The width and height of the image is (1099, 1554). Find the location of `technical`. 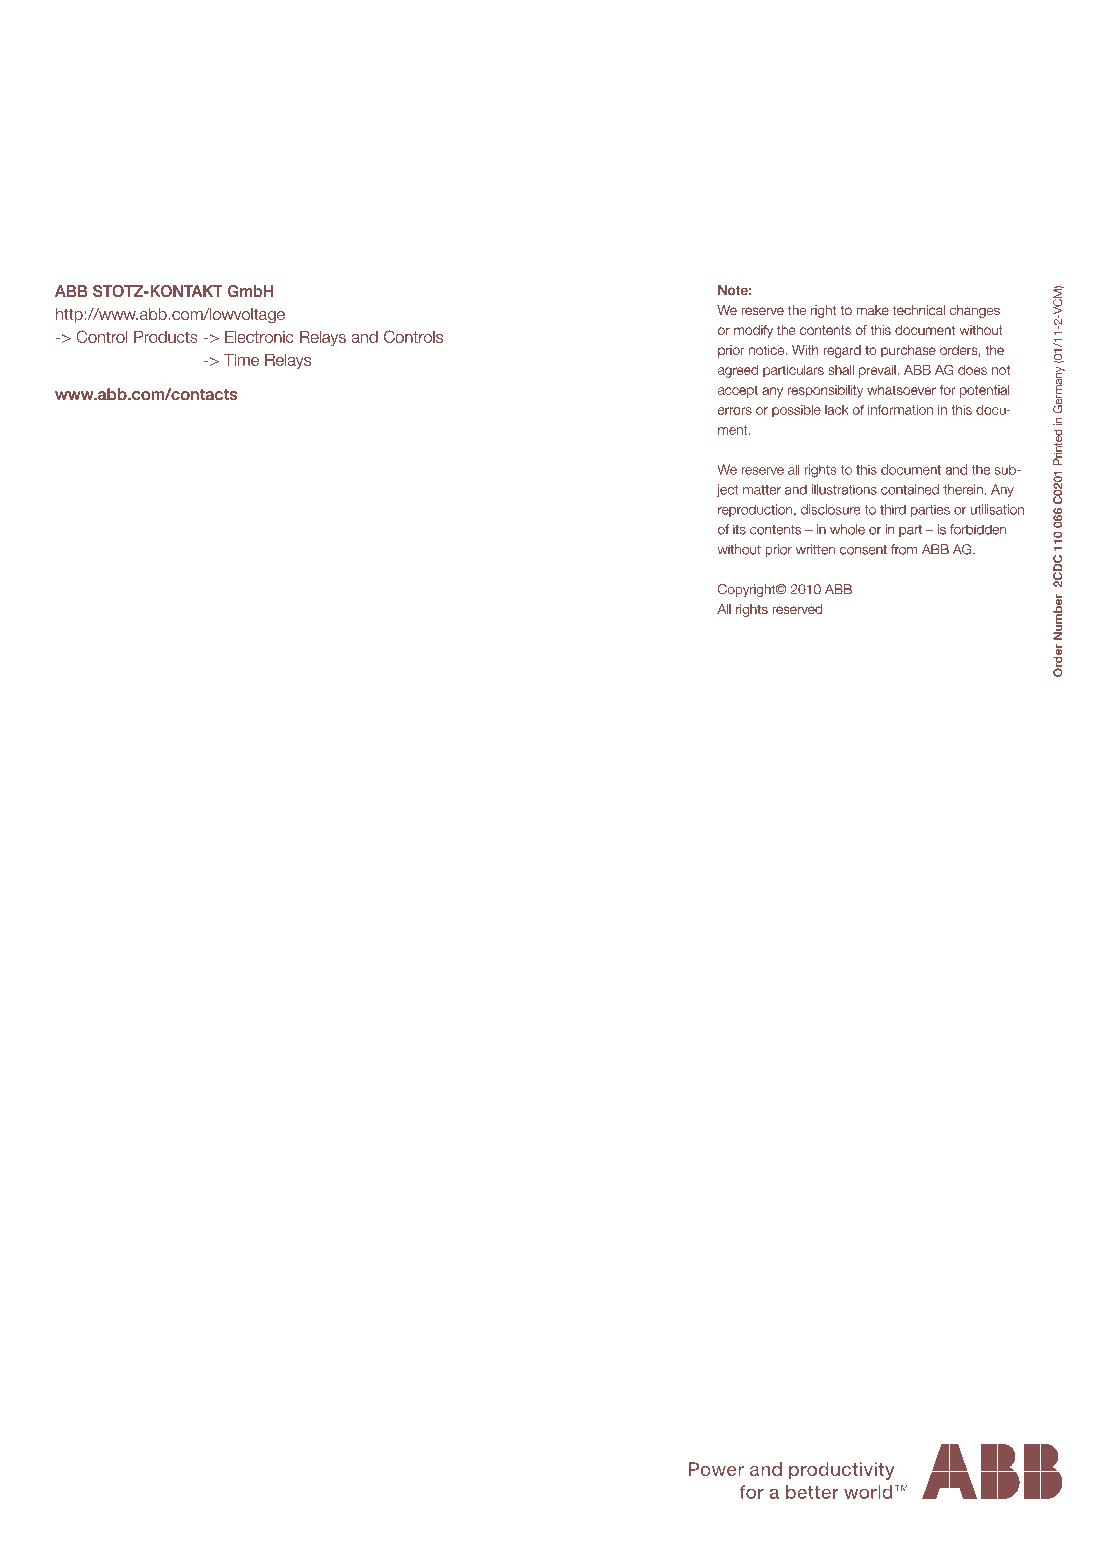

technical is located at coordinates (919, 310).
